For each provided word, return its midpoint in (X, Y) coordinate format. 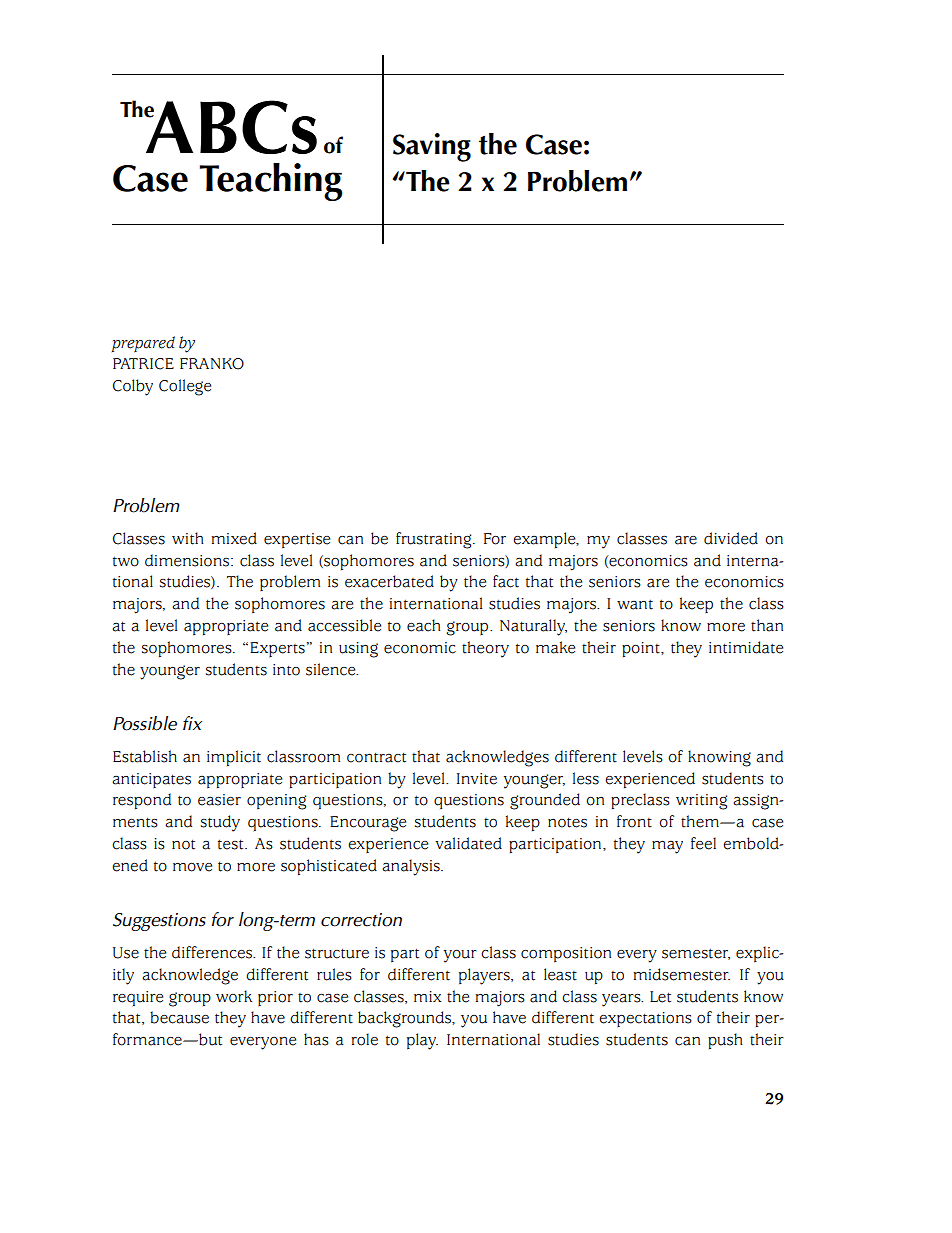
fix (192, 723)
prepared (143, 344)
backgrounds (406, 1019)
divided (731, 538)
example (545, 540)
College (185, 387)
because (179, 1017)
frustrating (435, 540)
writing (701, 802)
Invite (477, 779)
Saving (432, 147)
